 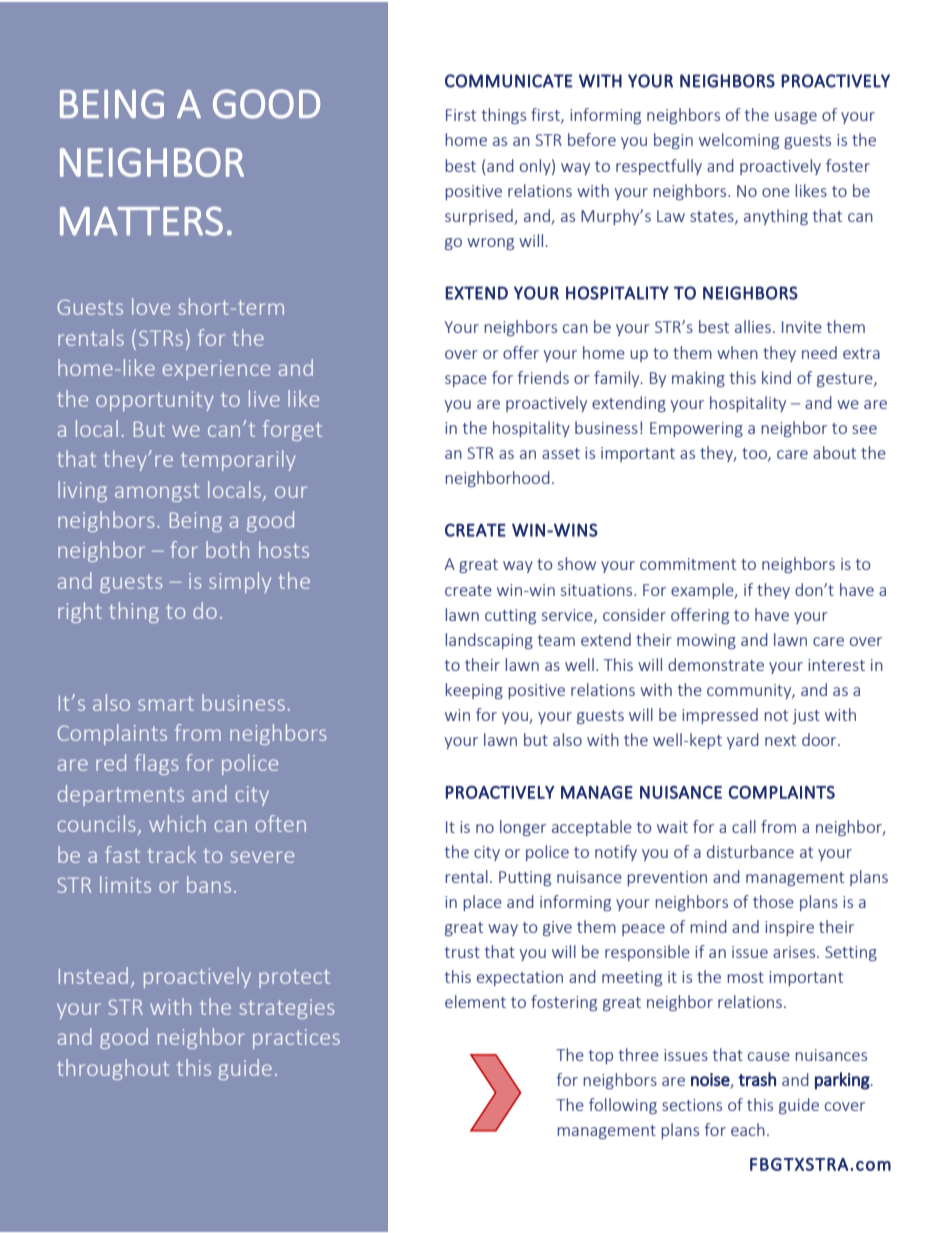 I want to click on simply, so click(x=240, y=582).
